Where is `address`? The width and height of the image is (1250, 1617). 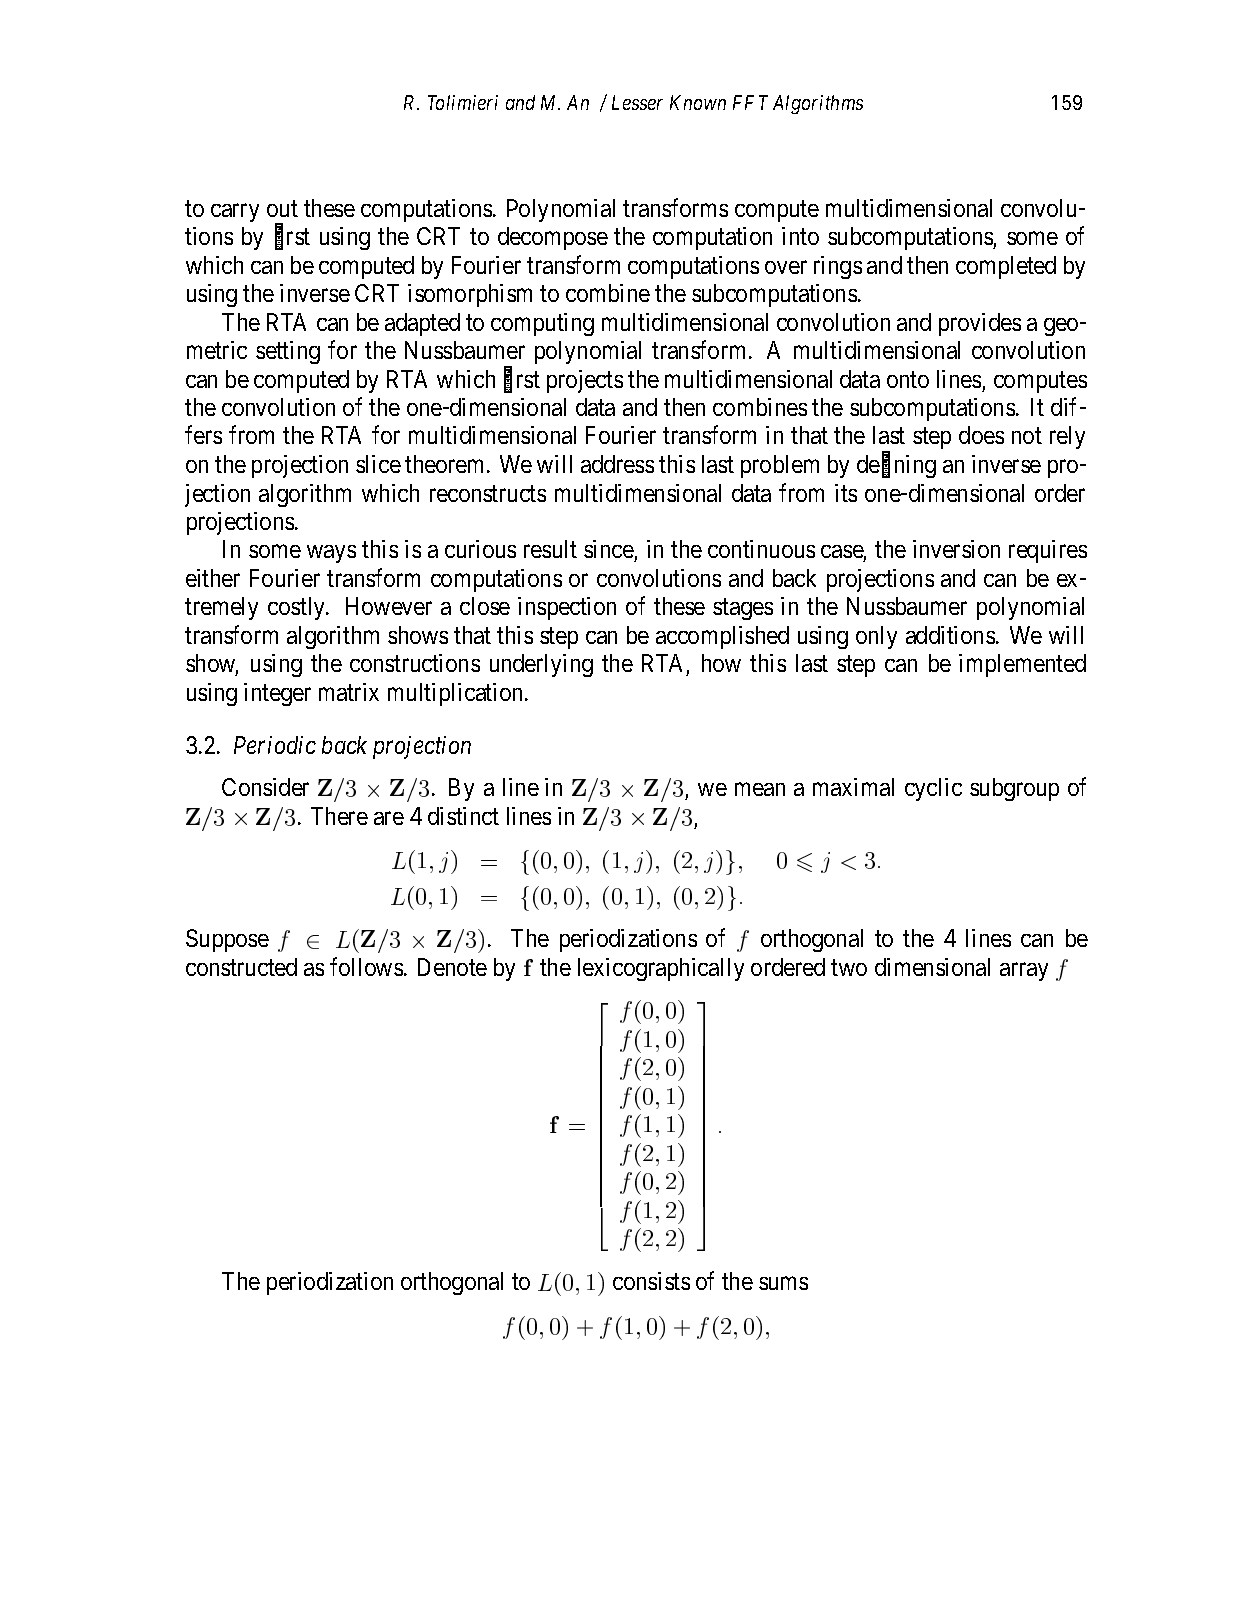 address is located at coordinates (617, 464).
